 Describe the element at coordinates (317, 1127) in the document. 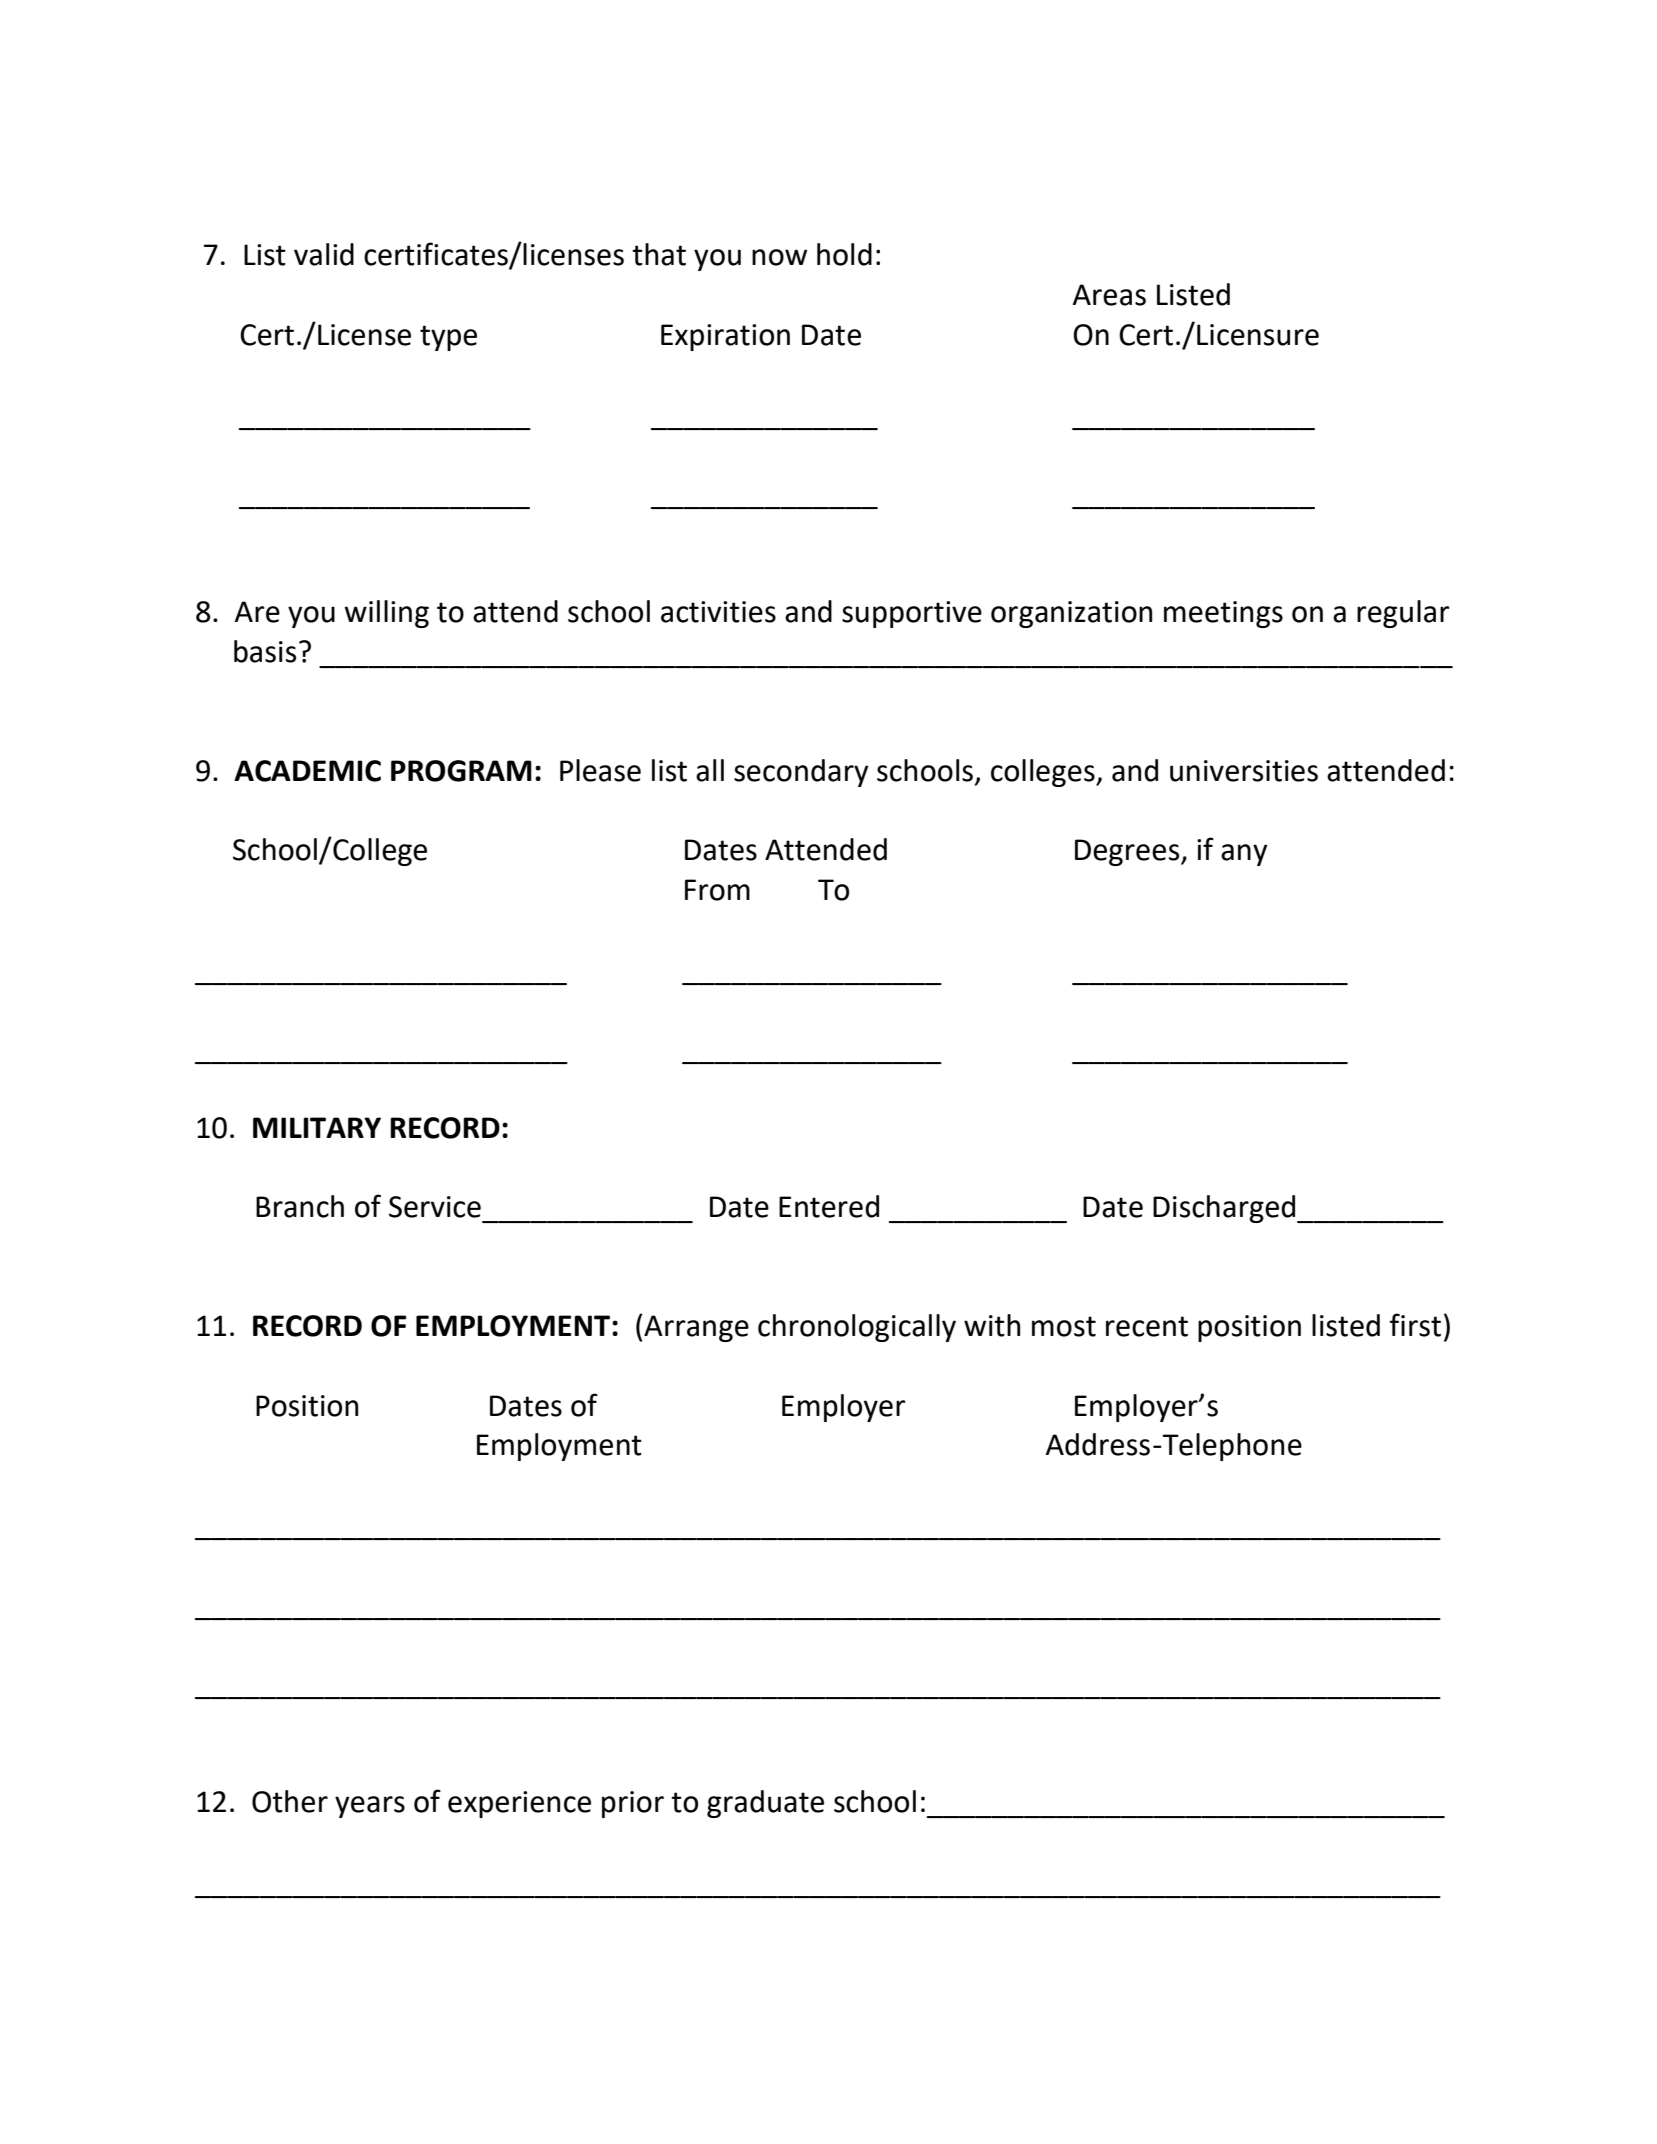

I see `MILITARY` at that location.
